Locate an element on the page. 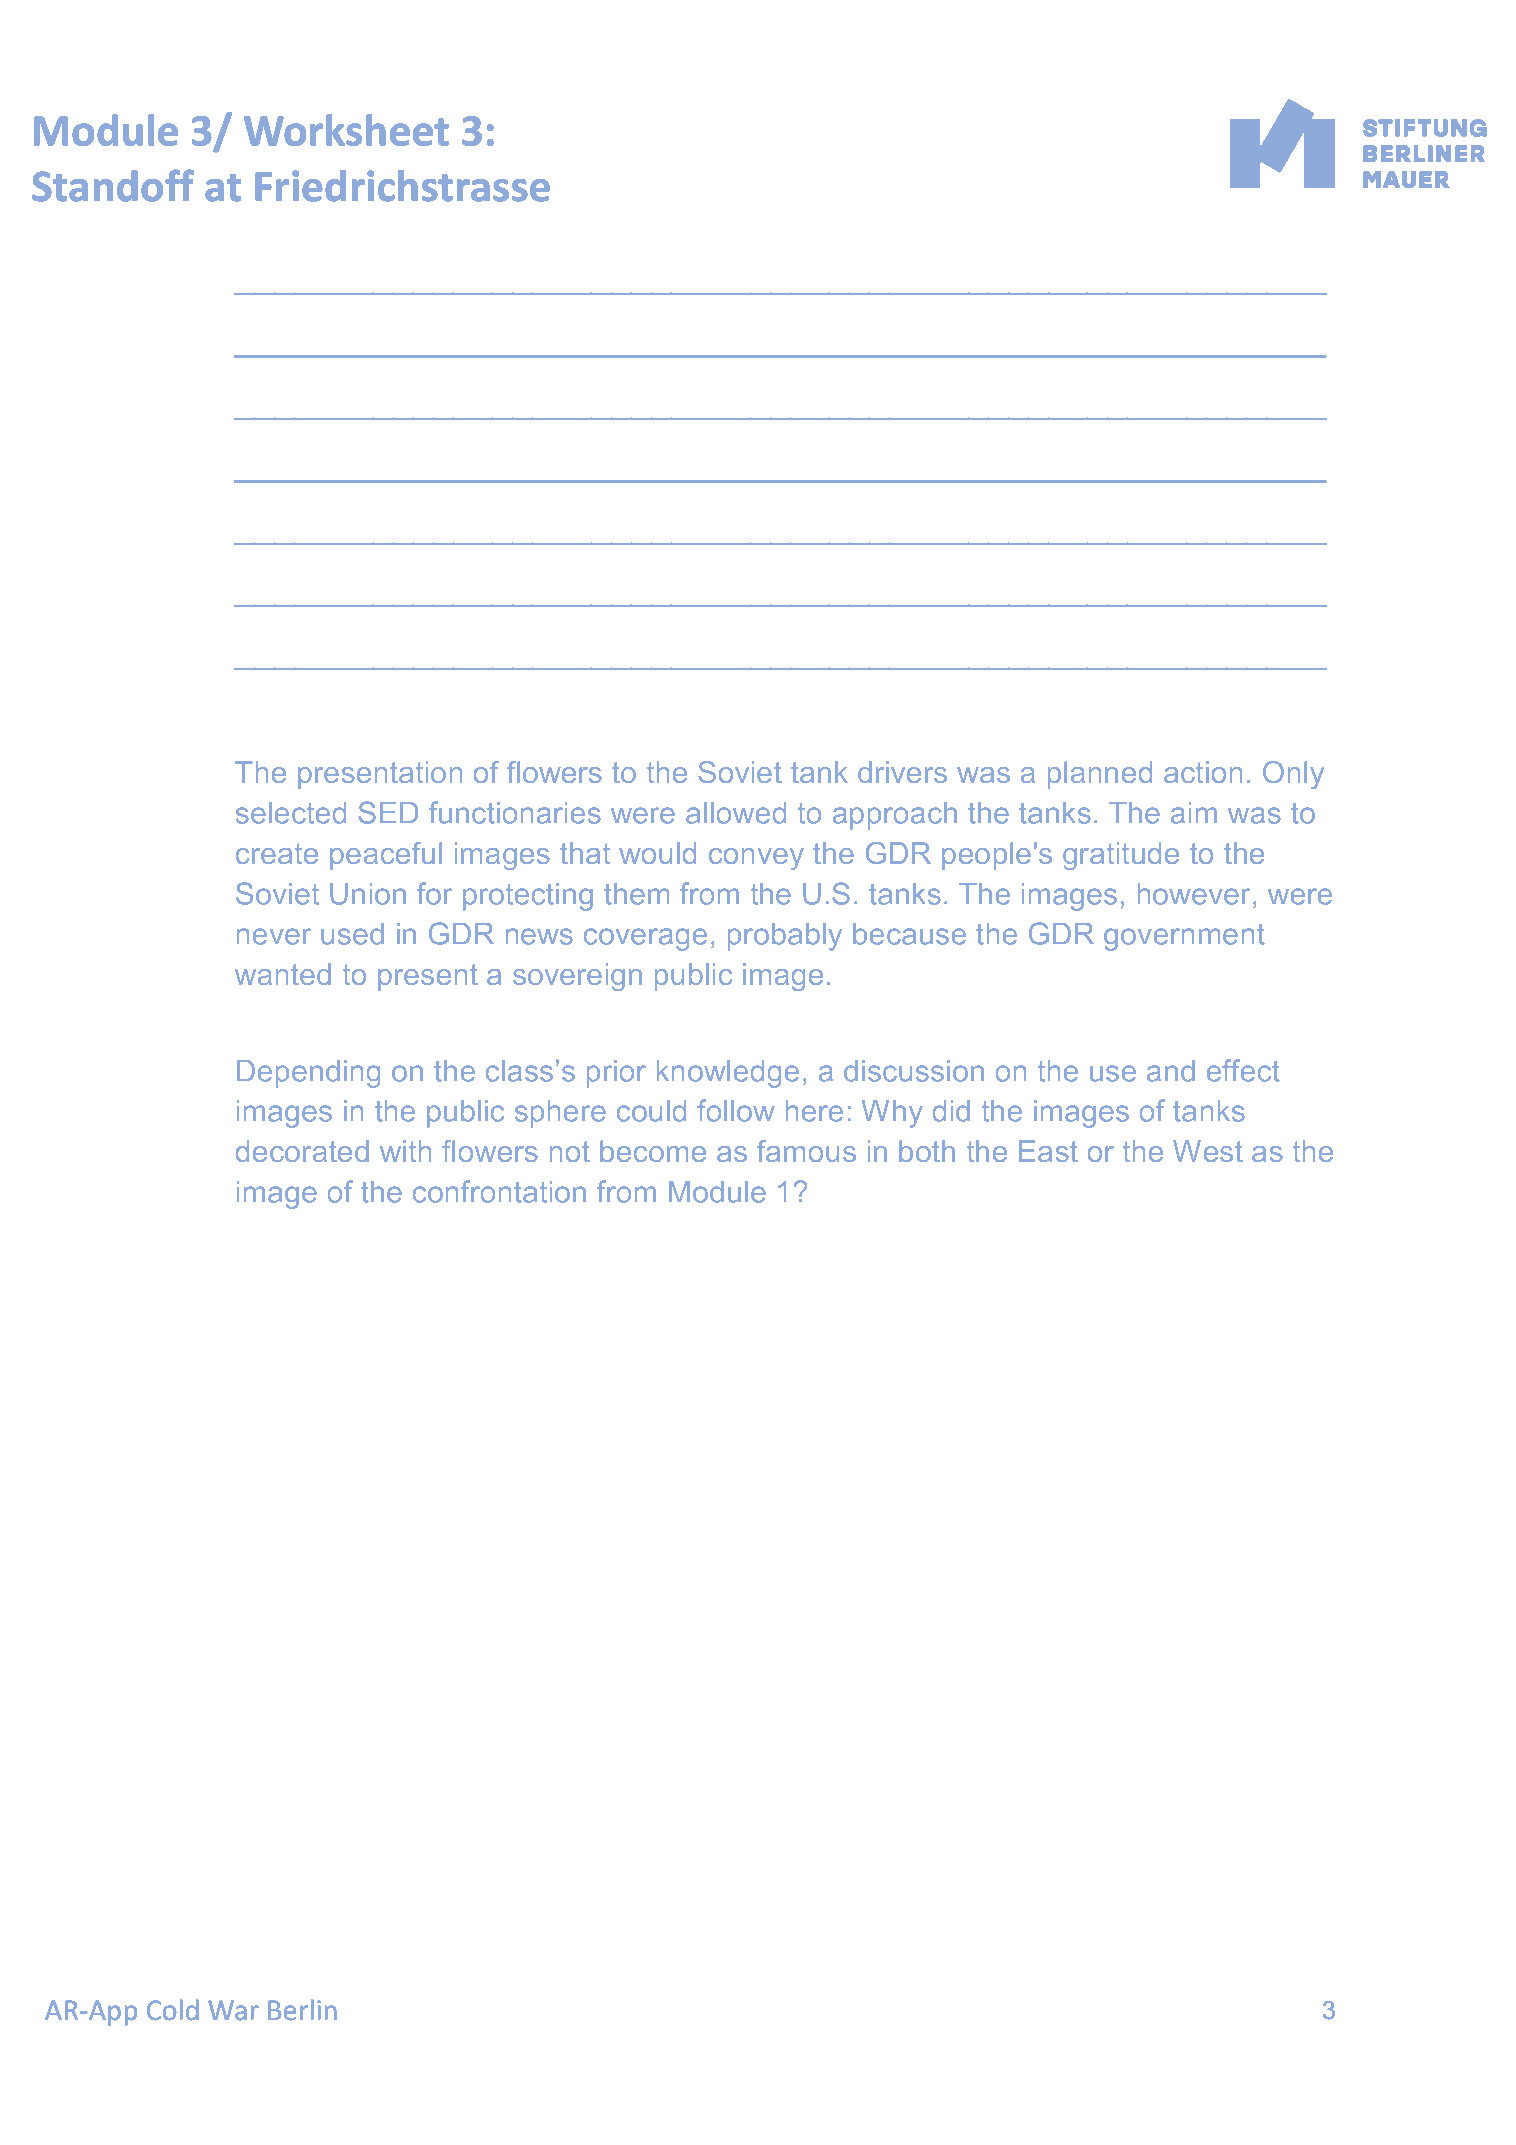  War is located at coordinates (233, 2010).
